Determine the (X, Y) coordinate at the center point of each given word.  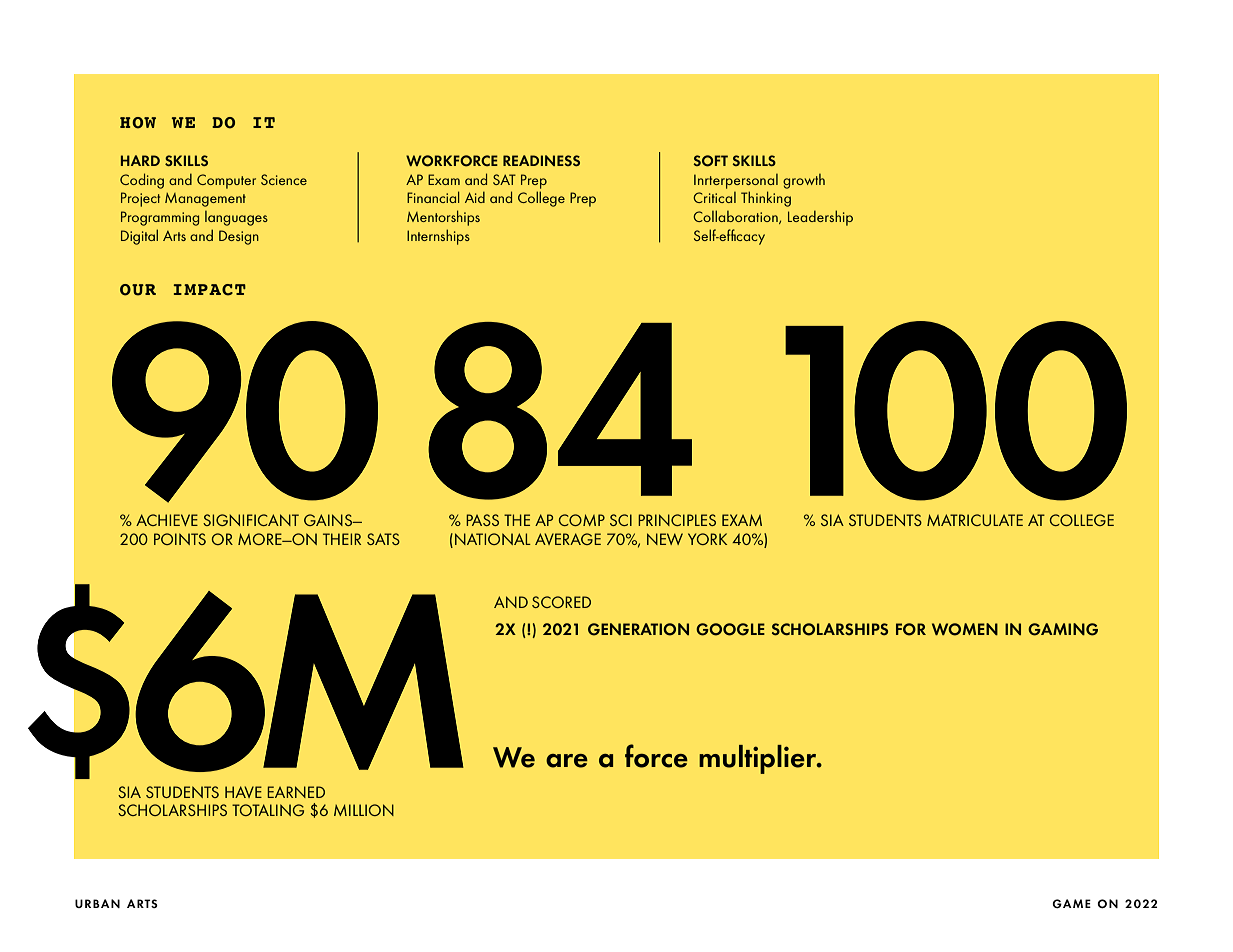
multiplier (758, 759)
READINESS (541, 160)
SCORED (561, 602)
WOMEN (965, 629)
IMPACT (209, 290)
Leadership (820, 218)
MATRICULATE (975, 520)
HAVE (243, 792)
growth (804, 181)
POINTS (180, 539)
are (567, 761)
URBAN (97, 903)
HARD (140, 160)
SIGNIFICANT (251, 520)
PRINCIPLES (677, 520)
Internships (438, 237)
